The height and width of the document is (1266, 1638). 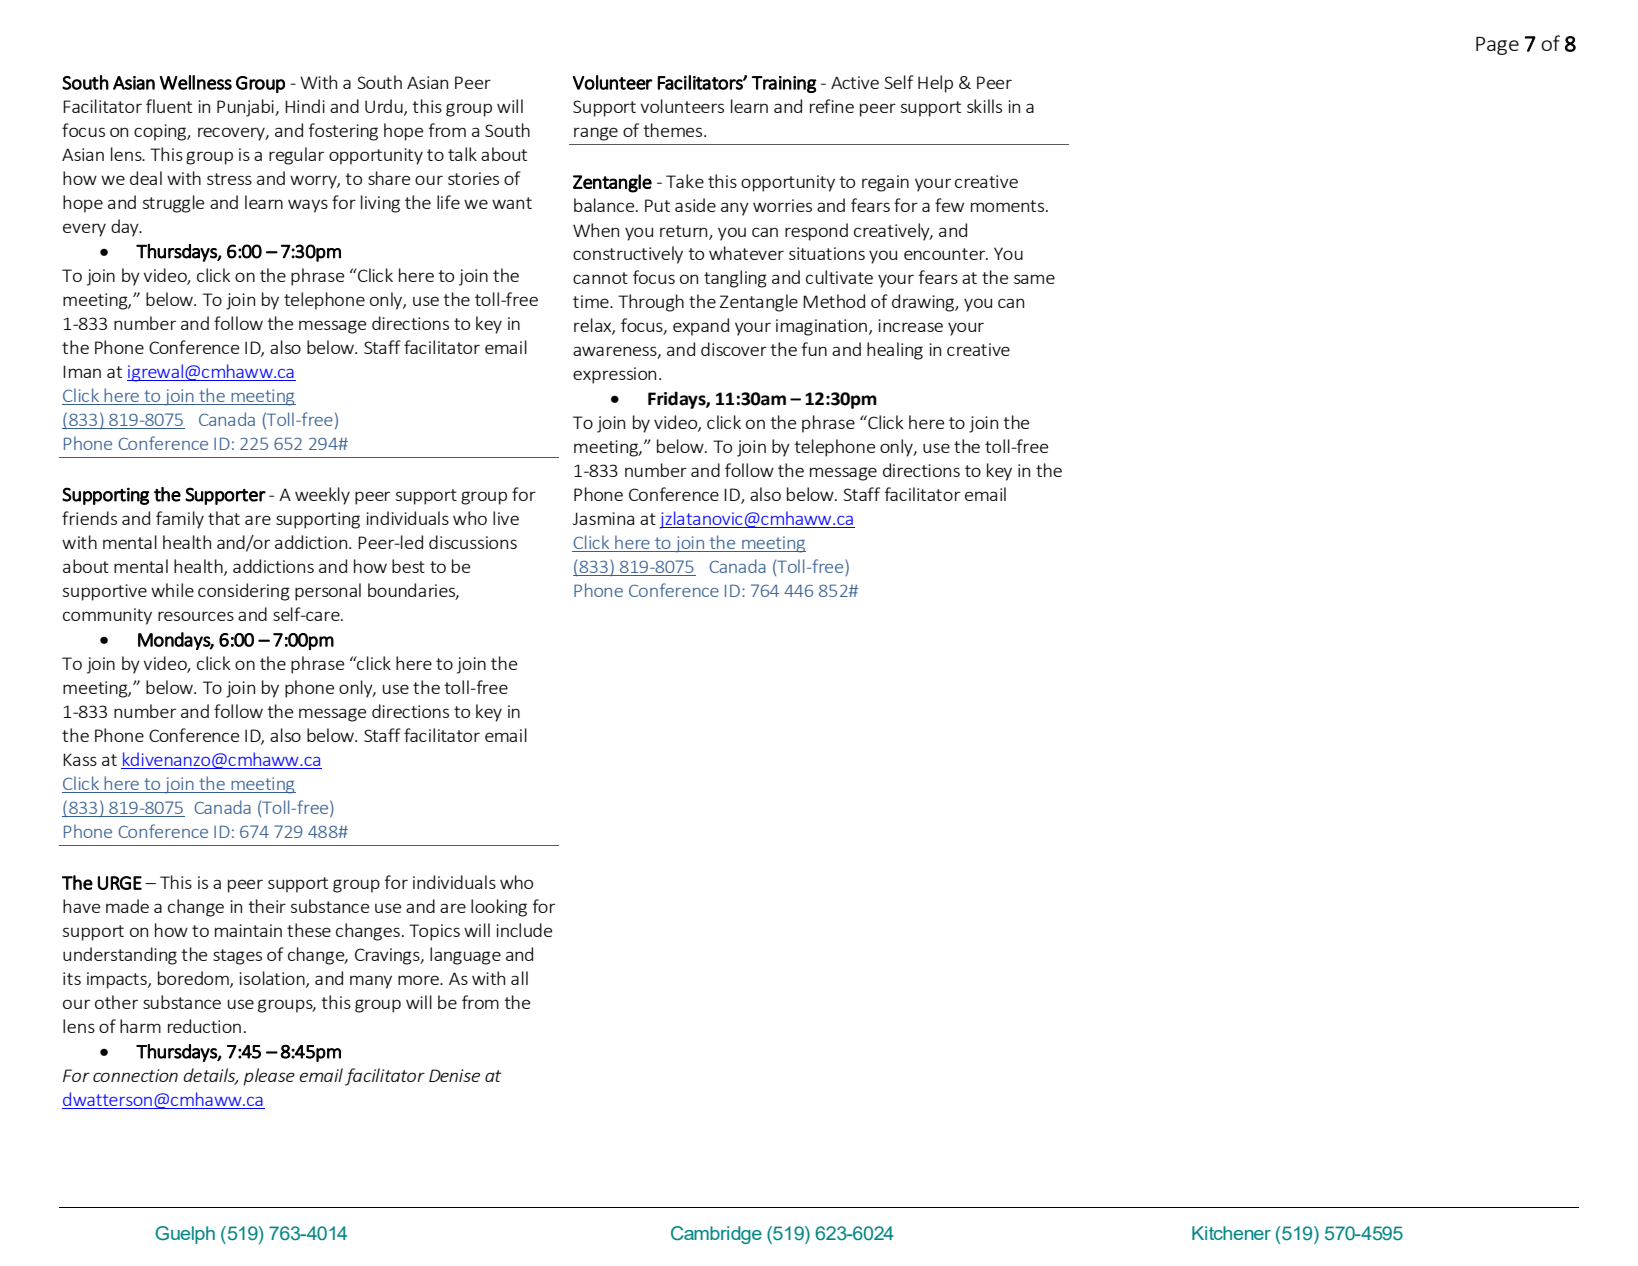 What do you see at coordinates (784, 84) in the document?
I see `Training` at bounding box center [784, 84].
